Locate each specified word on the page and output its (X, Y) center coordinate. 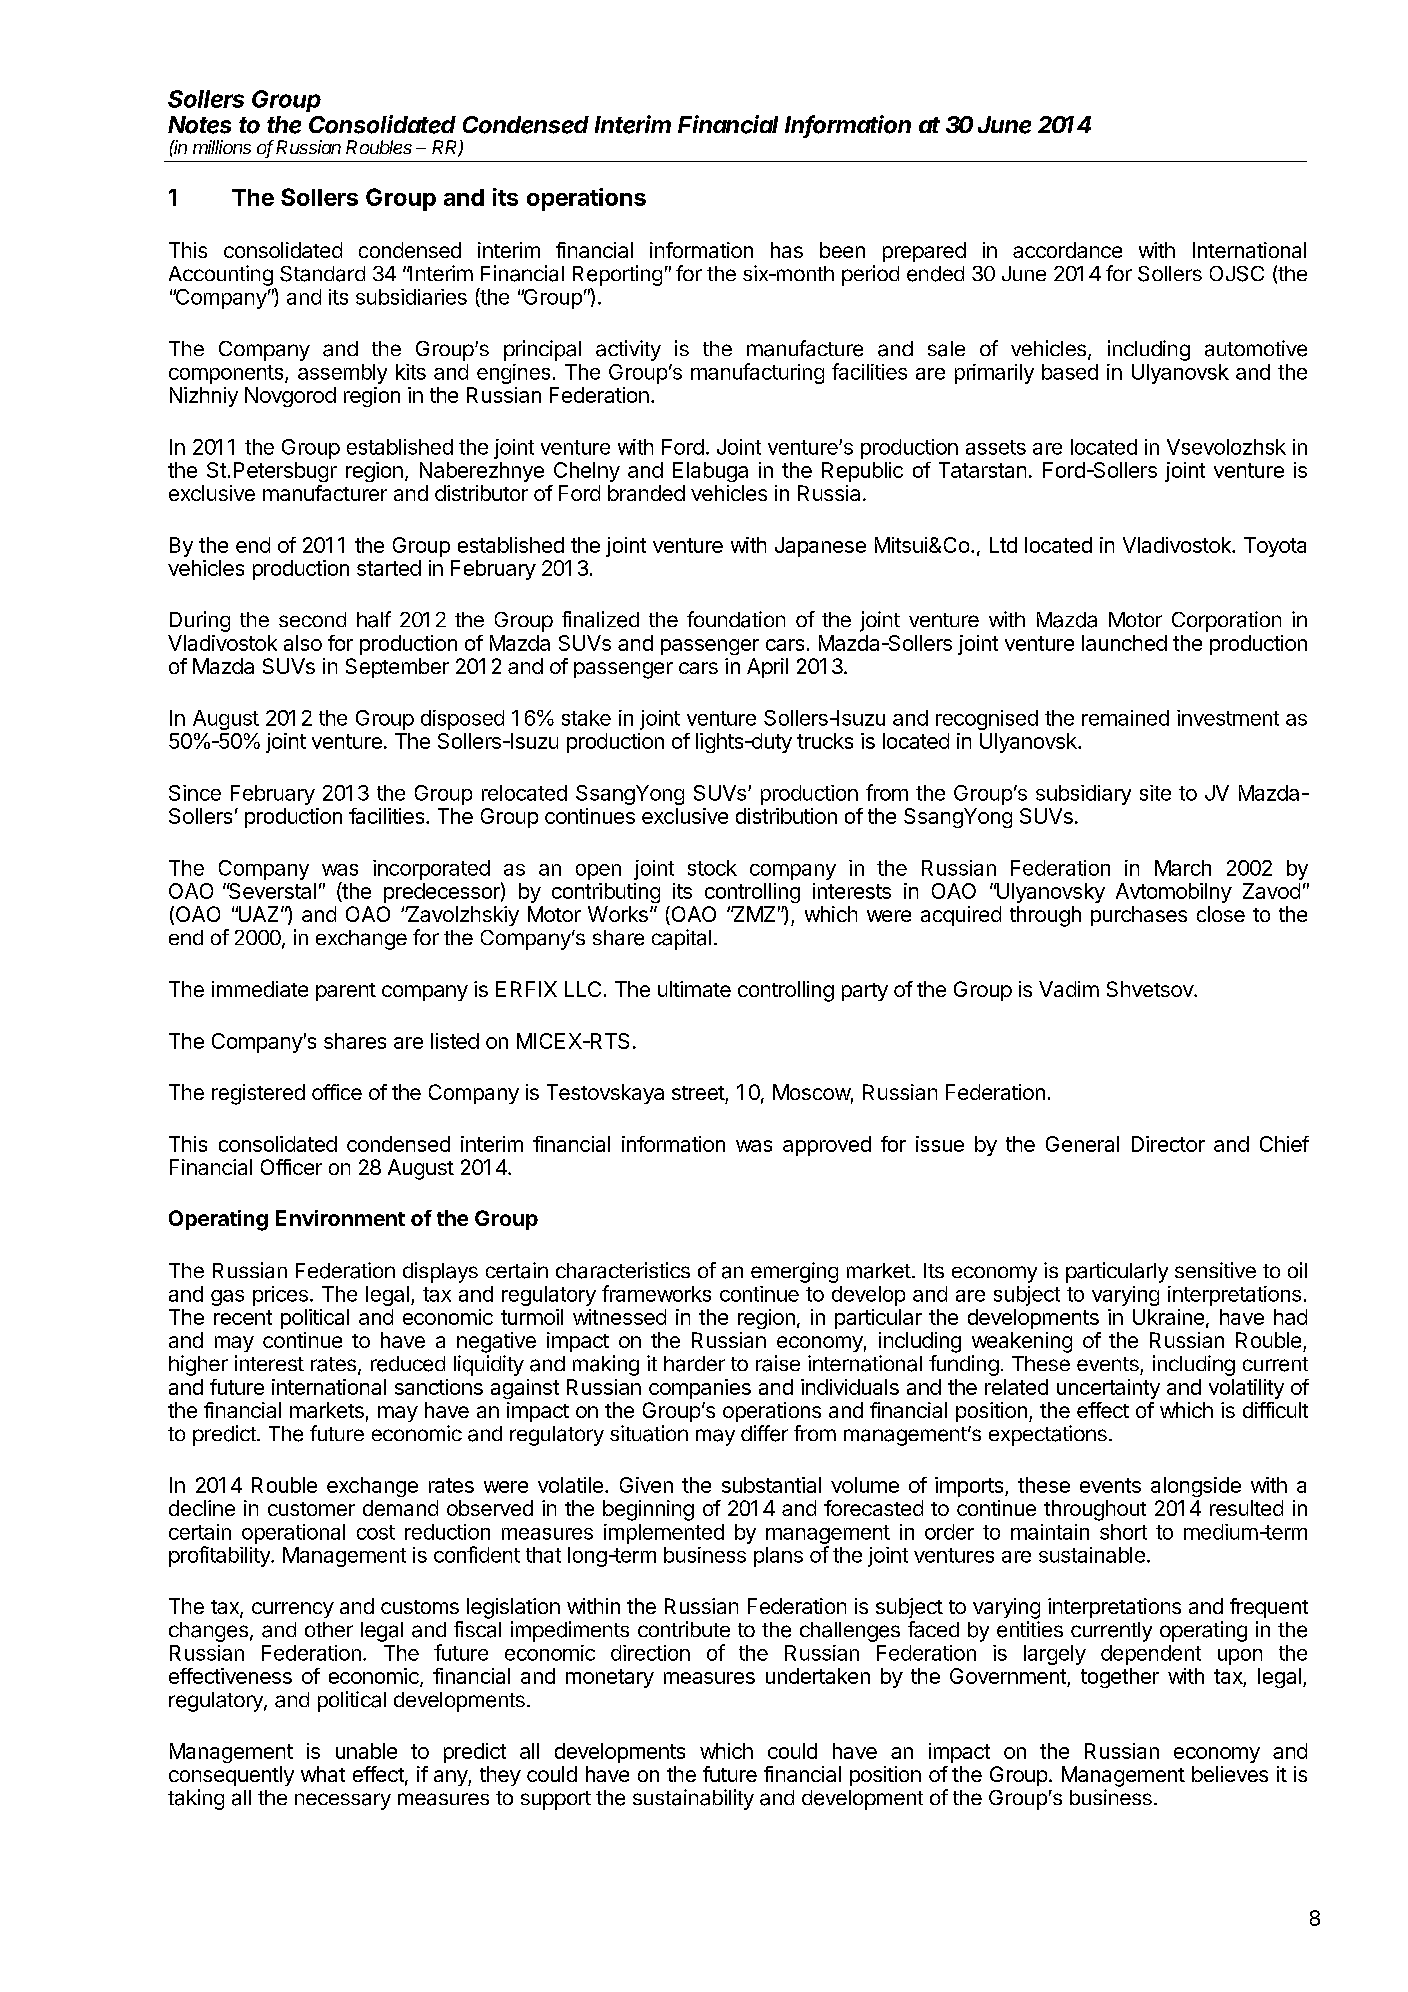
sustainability (693, 1799)
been (842, 250)
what (323, 1774)
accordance (1067, 250)
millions (222, 147)
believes (1230, 1774)
